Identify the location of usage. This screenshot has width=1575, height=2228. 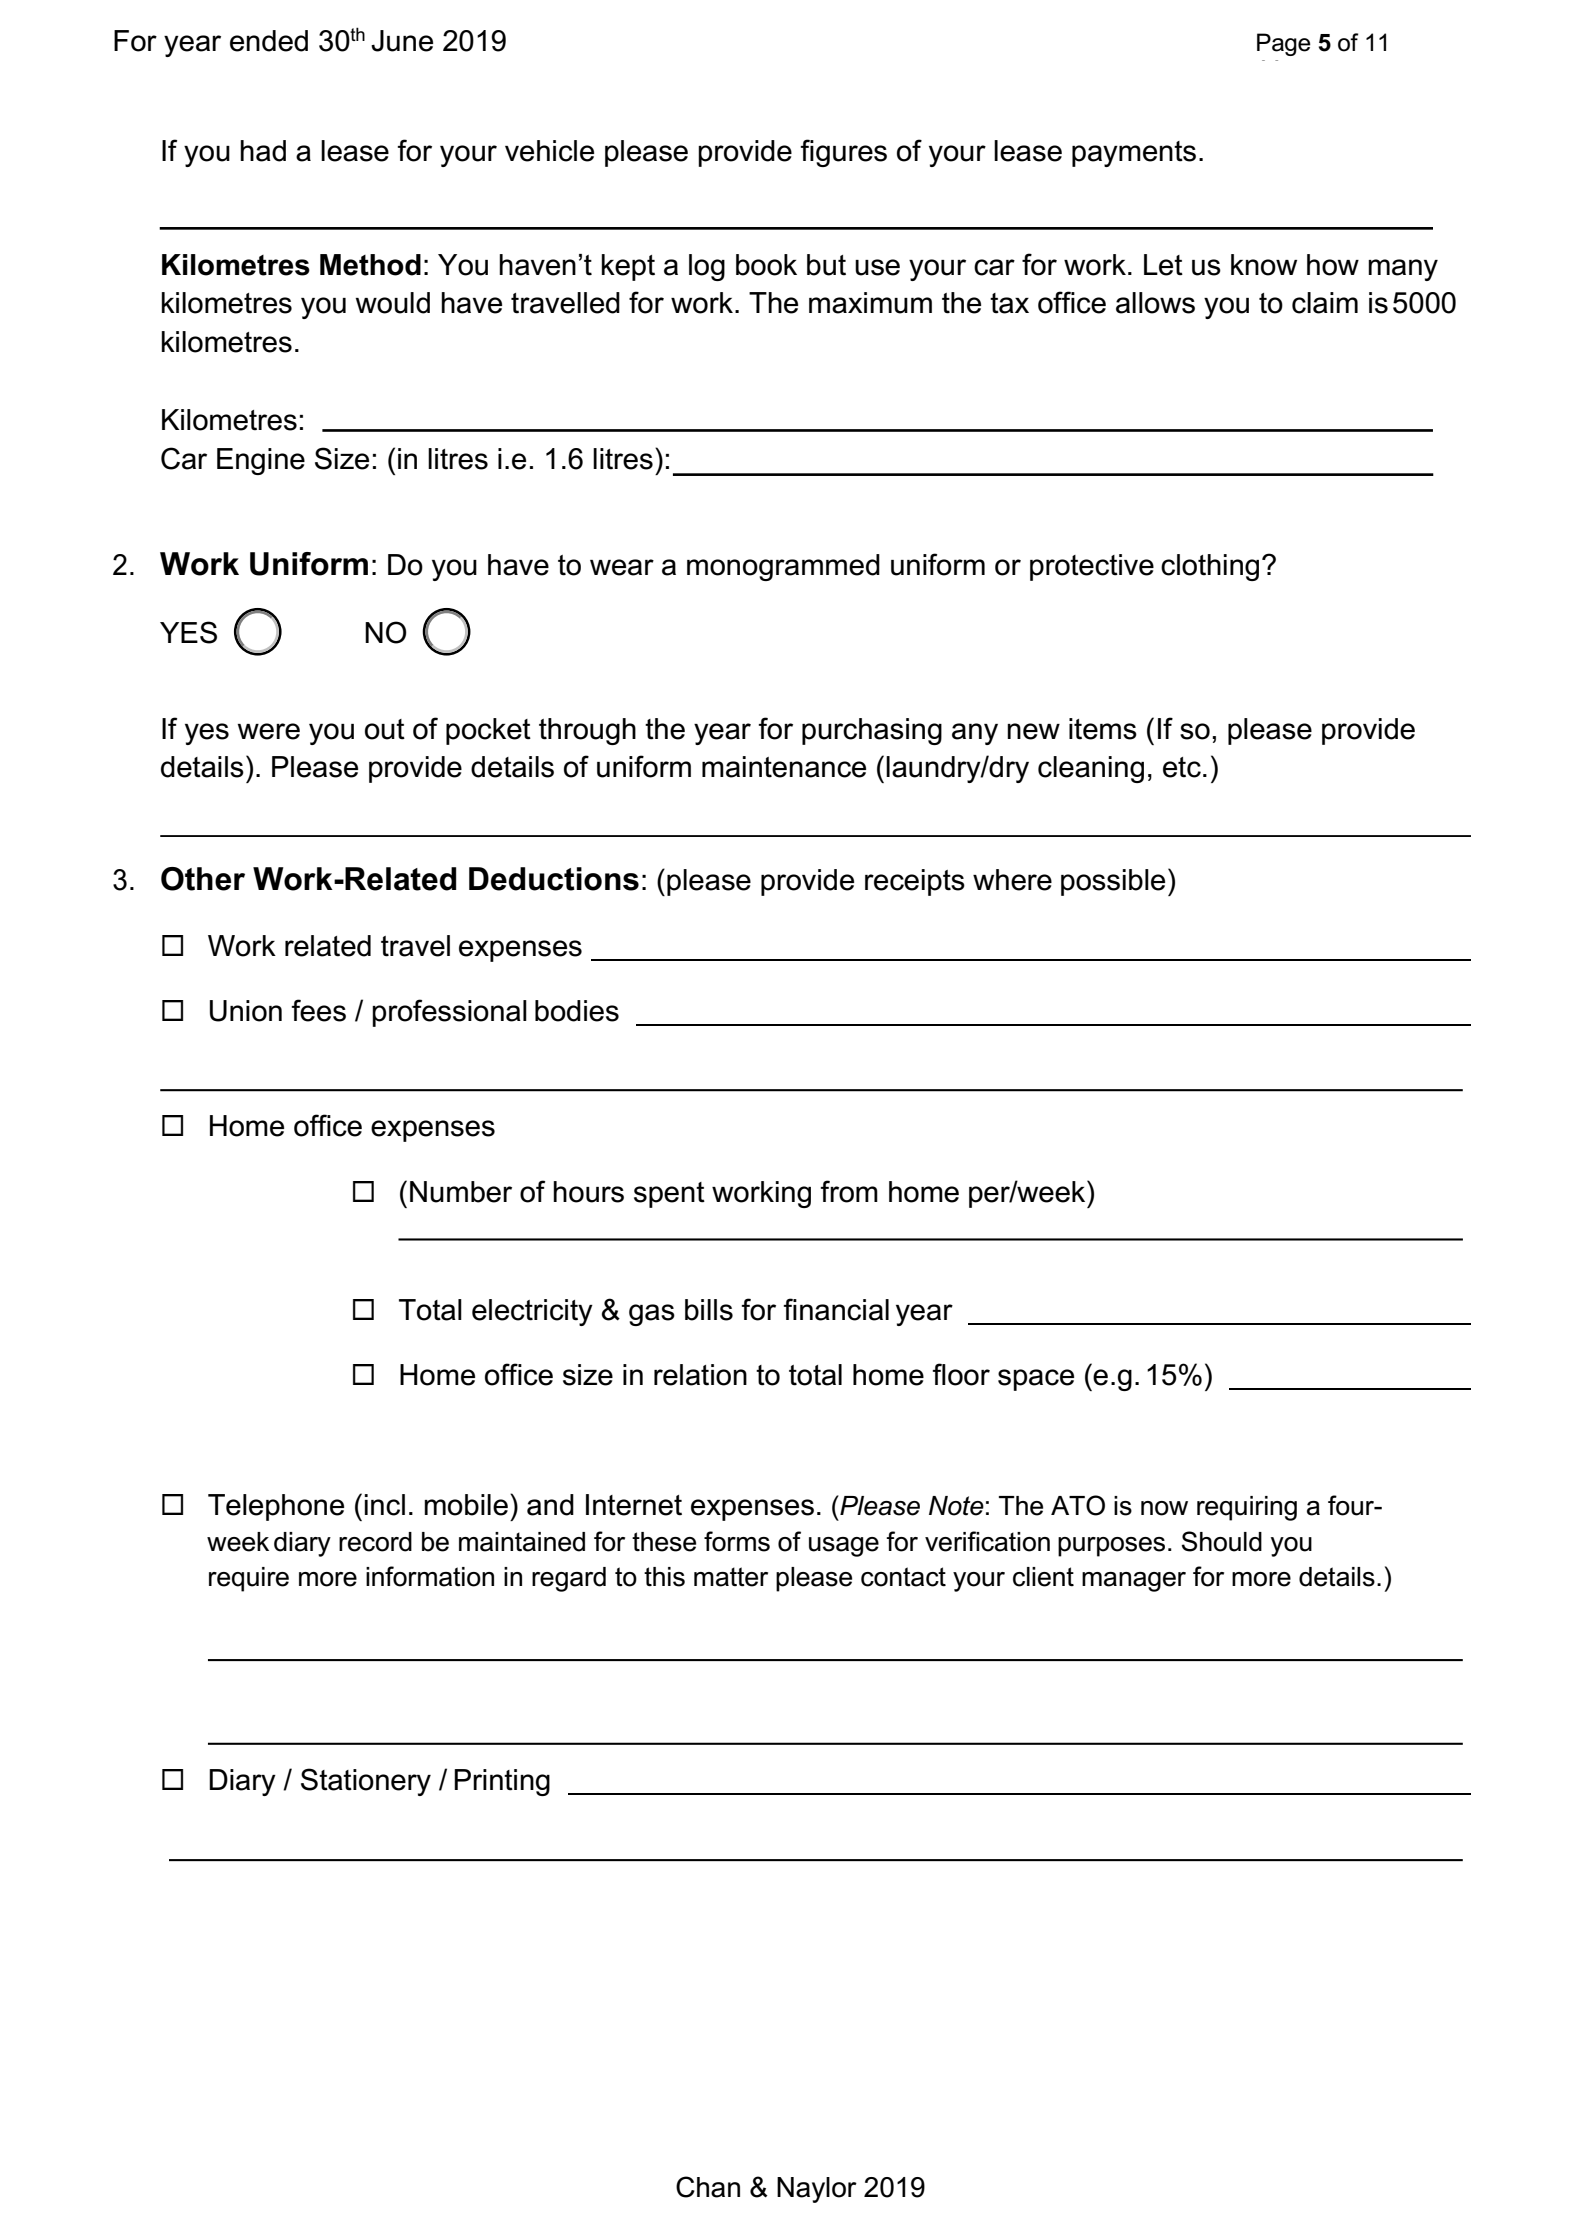
(844, 1547).
